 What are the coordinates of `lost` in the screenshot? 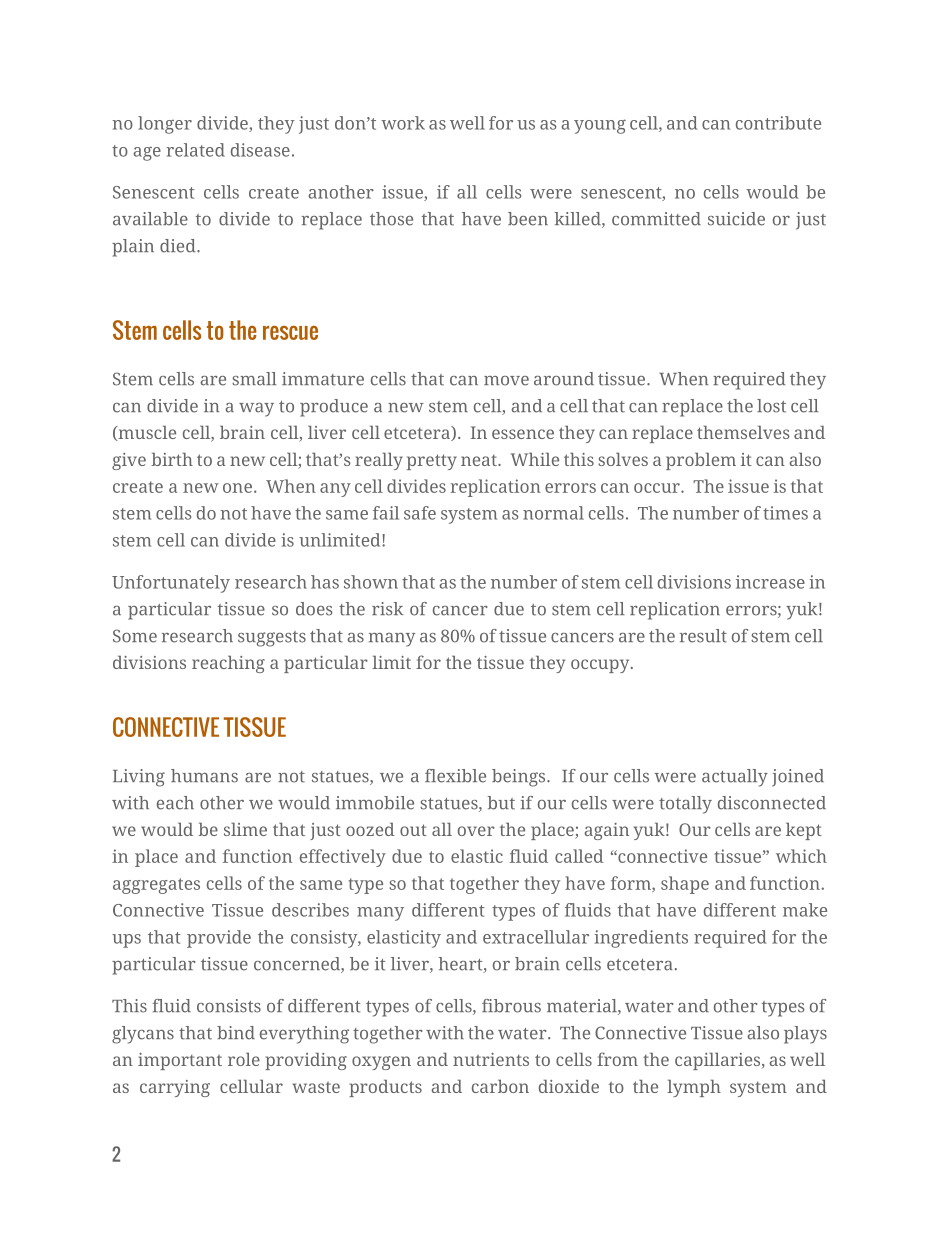 It's located at (771, 406).
